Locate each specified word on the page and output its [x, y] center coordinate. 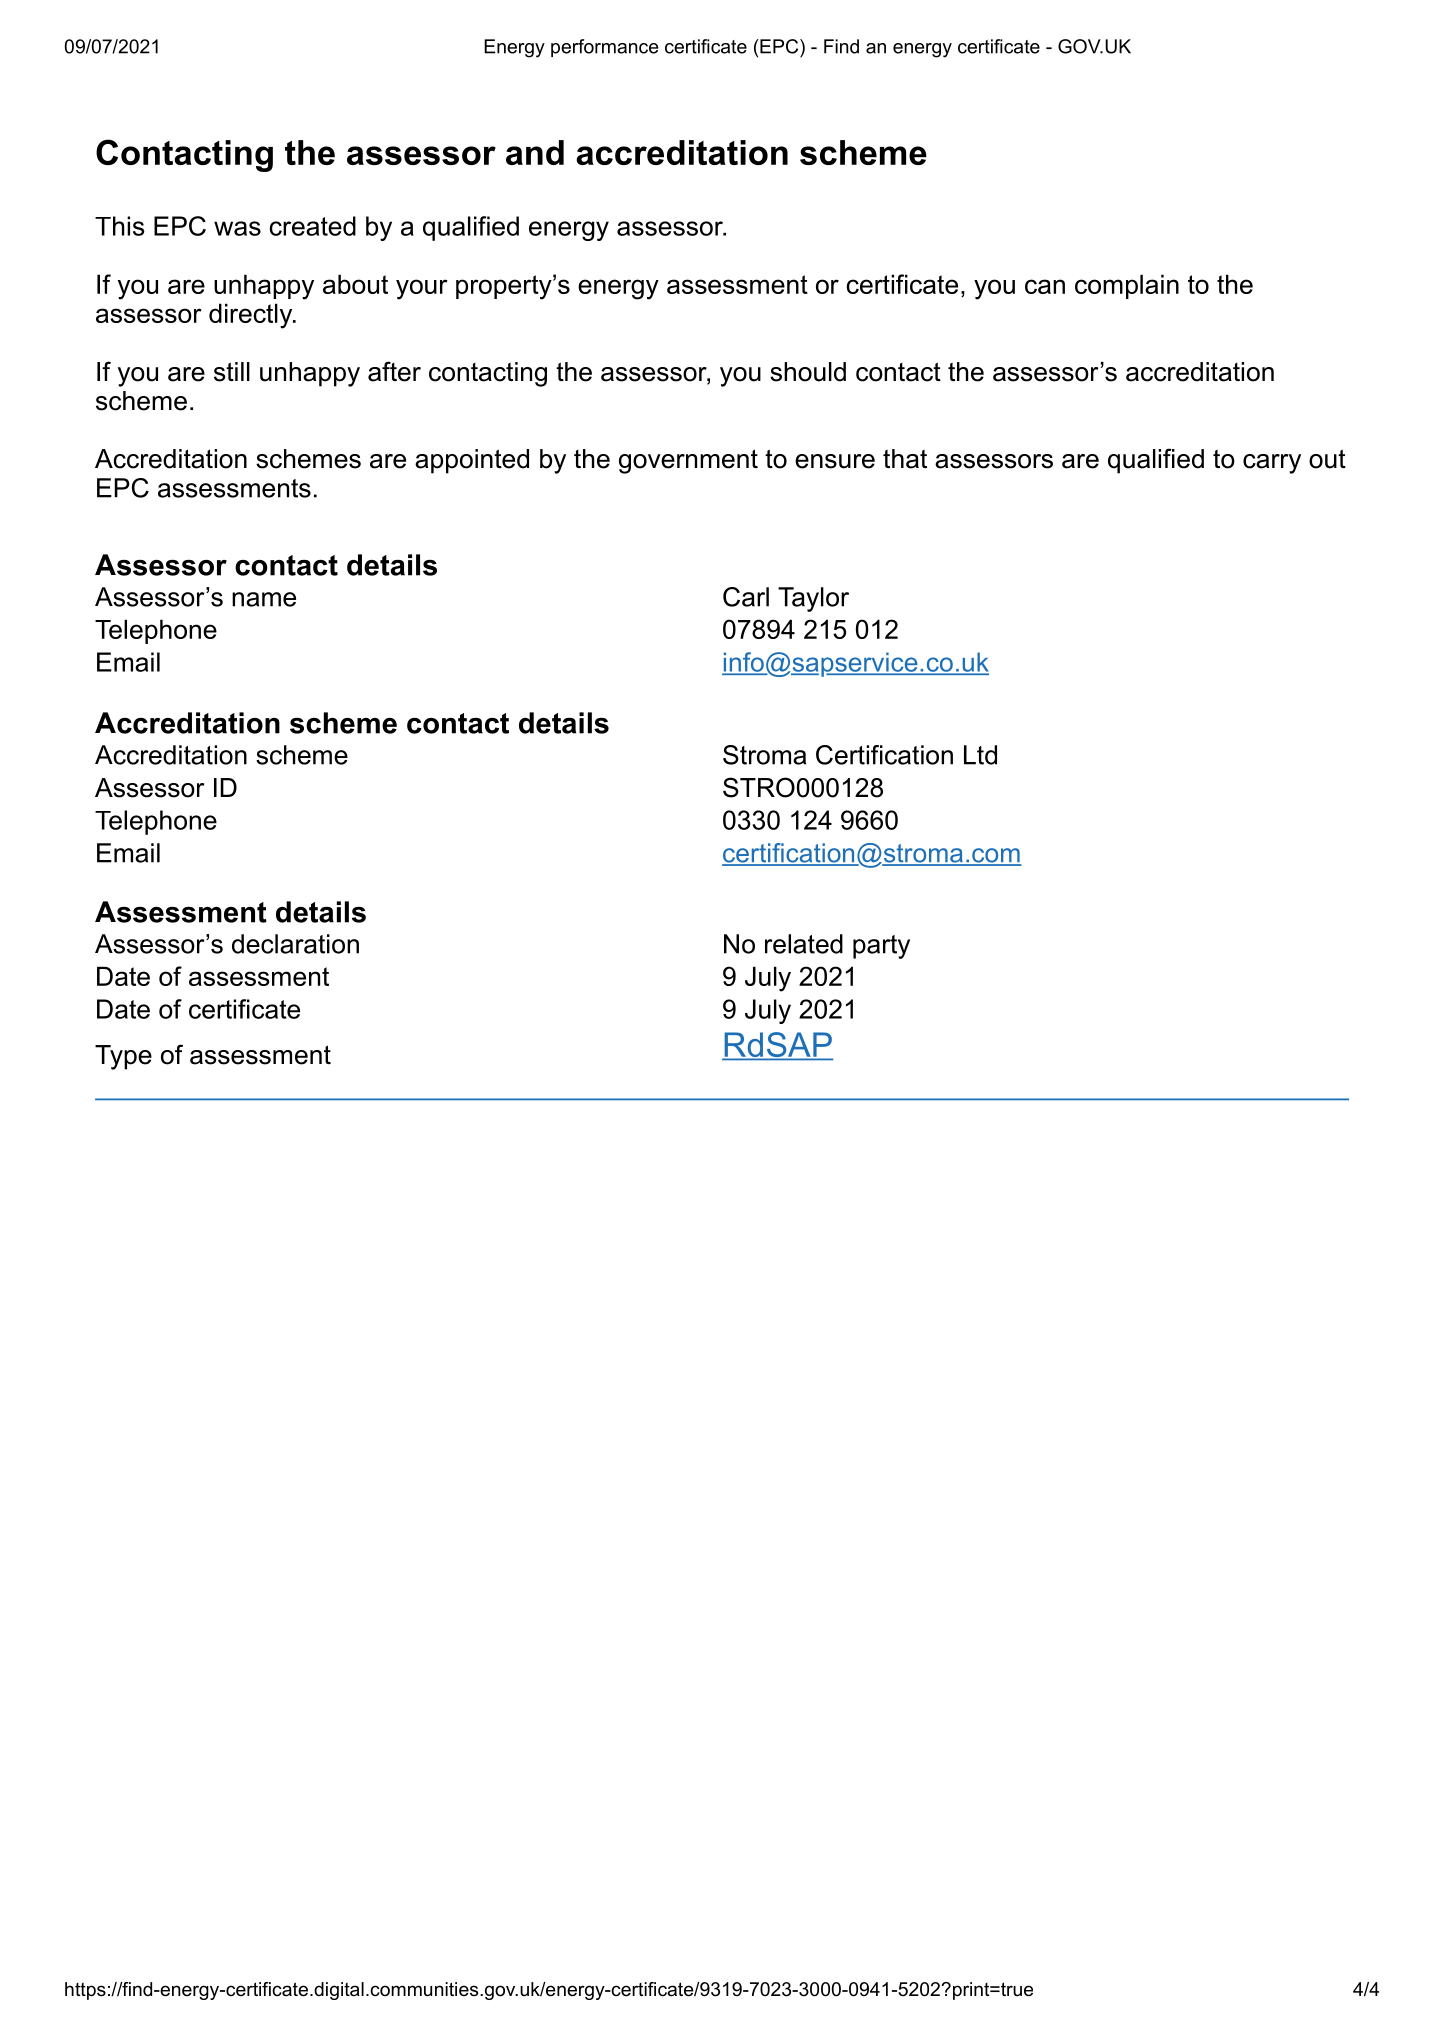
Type [123, 1057]
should [808, 372]
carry [1272, 464]
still [232, 372]
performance [604, 48]
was [237, 228]
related [804, 944]
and [535, 152]
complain [1127, 286]
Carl [746, 597]
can [1045, 286]
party [881, 947]
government [688, 461]
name [264, 599]
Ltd [980, 755]
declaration [295, 944]
